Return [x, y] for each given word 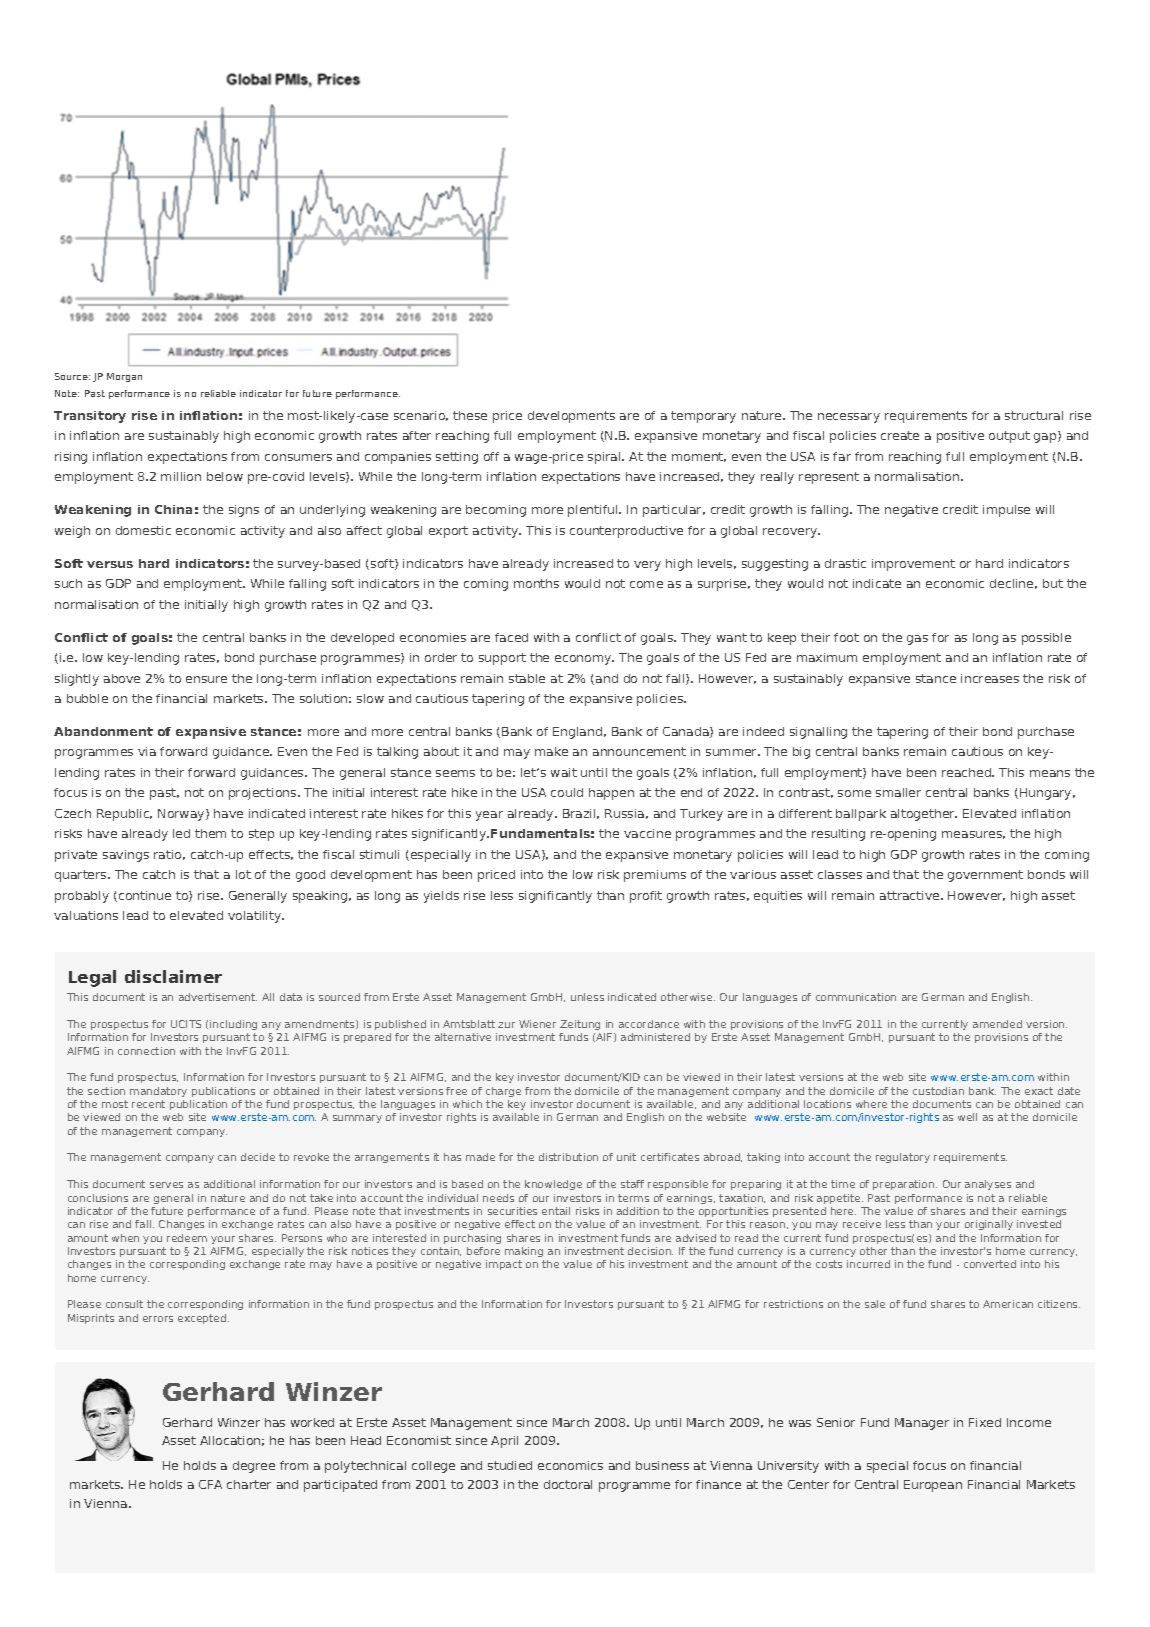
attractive [911, 895]
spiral [605, 458]
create [900, 435]
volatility [256, 917]
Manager [922, 1424]
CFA [210, 1484]
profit [646, 897]
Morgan [124, 377]
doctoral [568, 1484]
